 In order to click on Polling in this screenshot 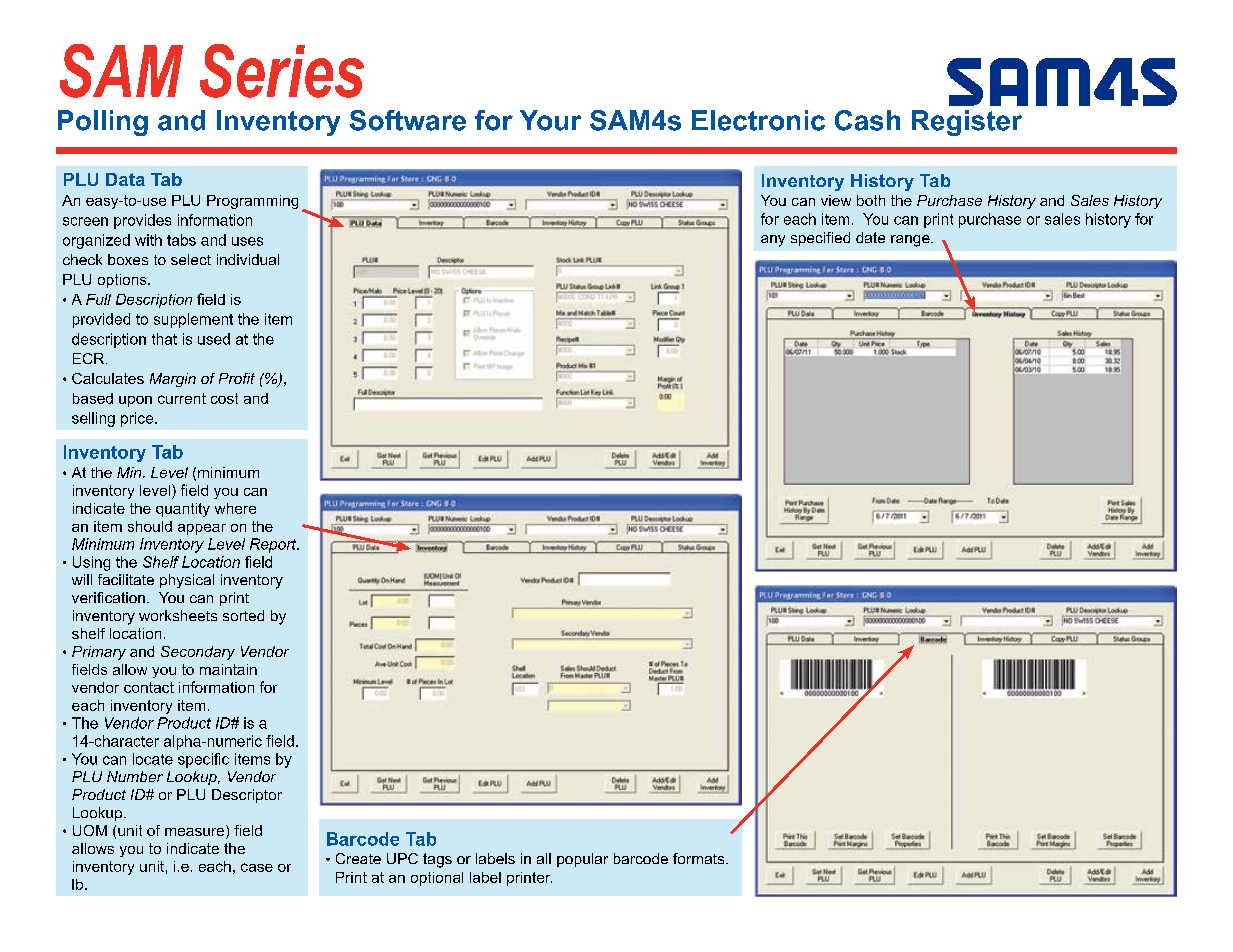, I will do `click(103, 123)`.
